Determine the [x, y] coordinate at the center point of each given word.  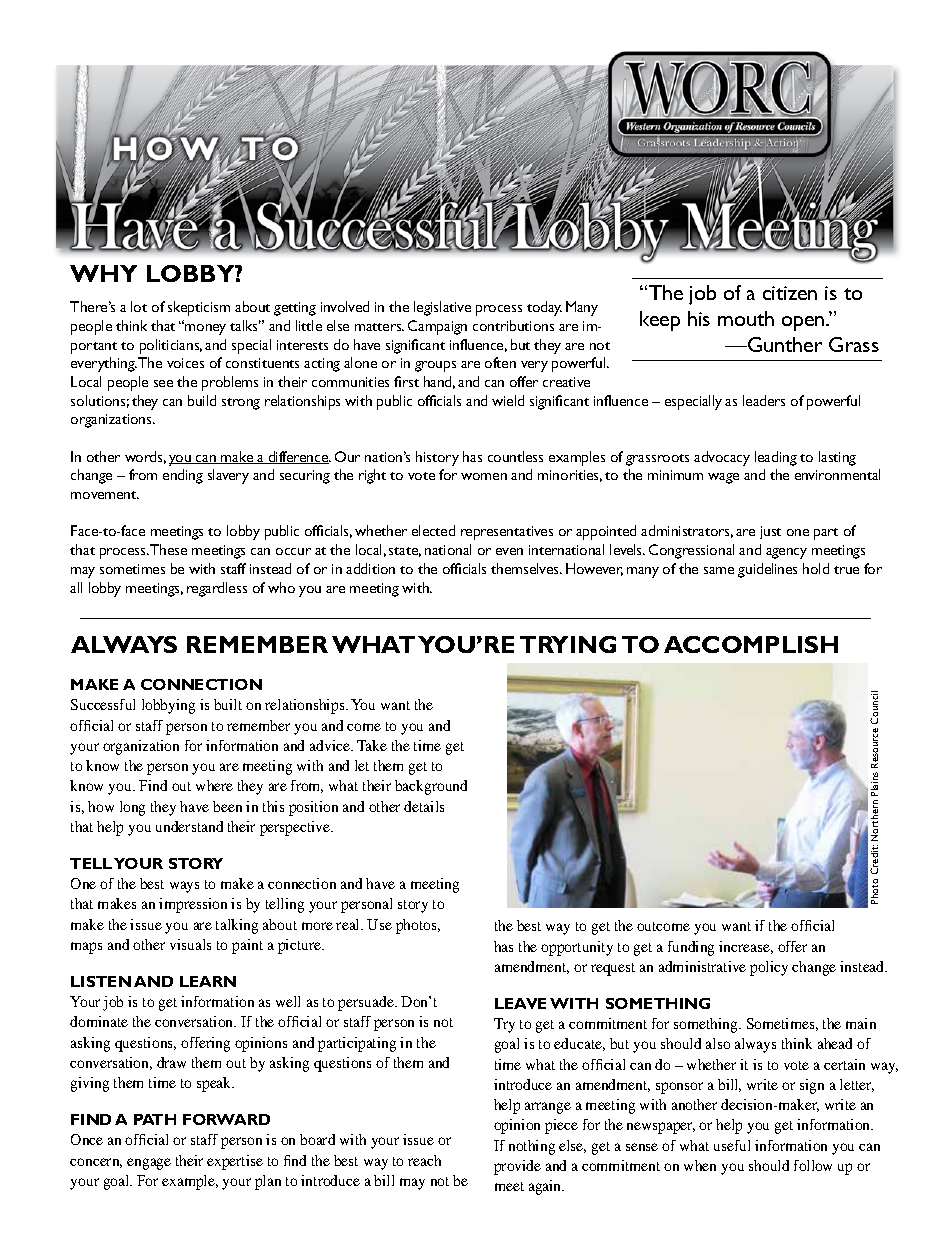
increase [746, 947]
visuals [190, 944]
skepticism [199, 308]
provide [517, 1167]
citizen [790, 293]
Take [372, 745]
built [228, 704]
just [770, 532]
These [168, 549]
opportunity [577, 948]
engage [149, 1164]
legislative [442, 308]
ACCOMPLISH [751, 644]
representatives [507, 533]
